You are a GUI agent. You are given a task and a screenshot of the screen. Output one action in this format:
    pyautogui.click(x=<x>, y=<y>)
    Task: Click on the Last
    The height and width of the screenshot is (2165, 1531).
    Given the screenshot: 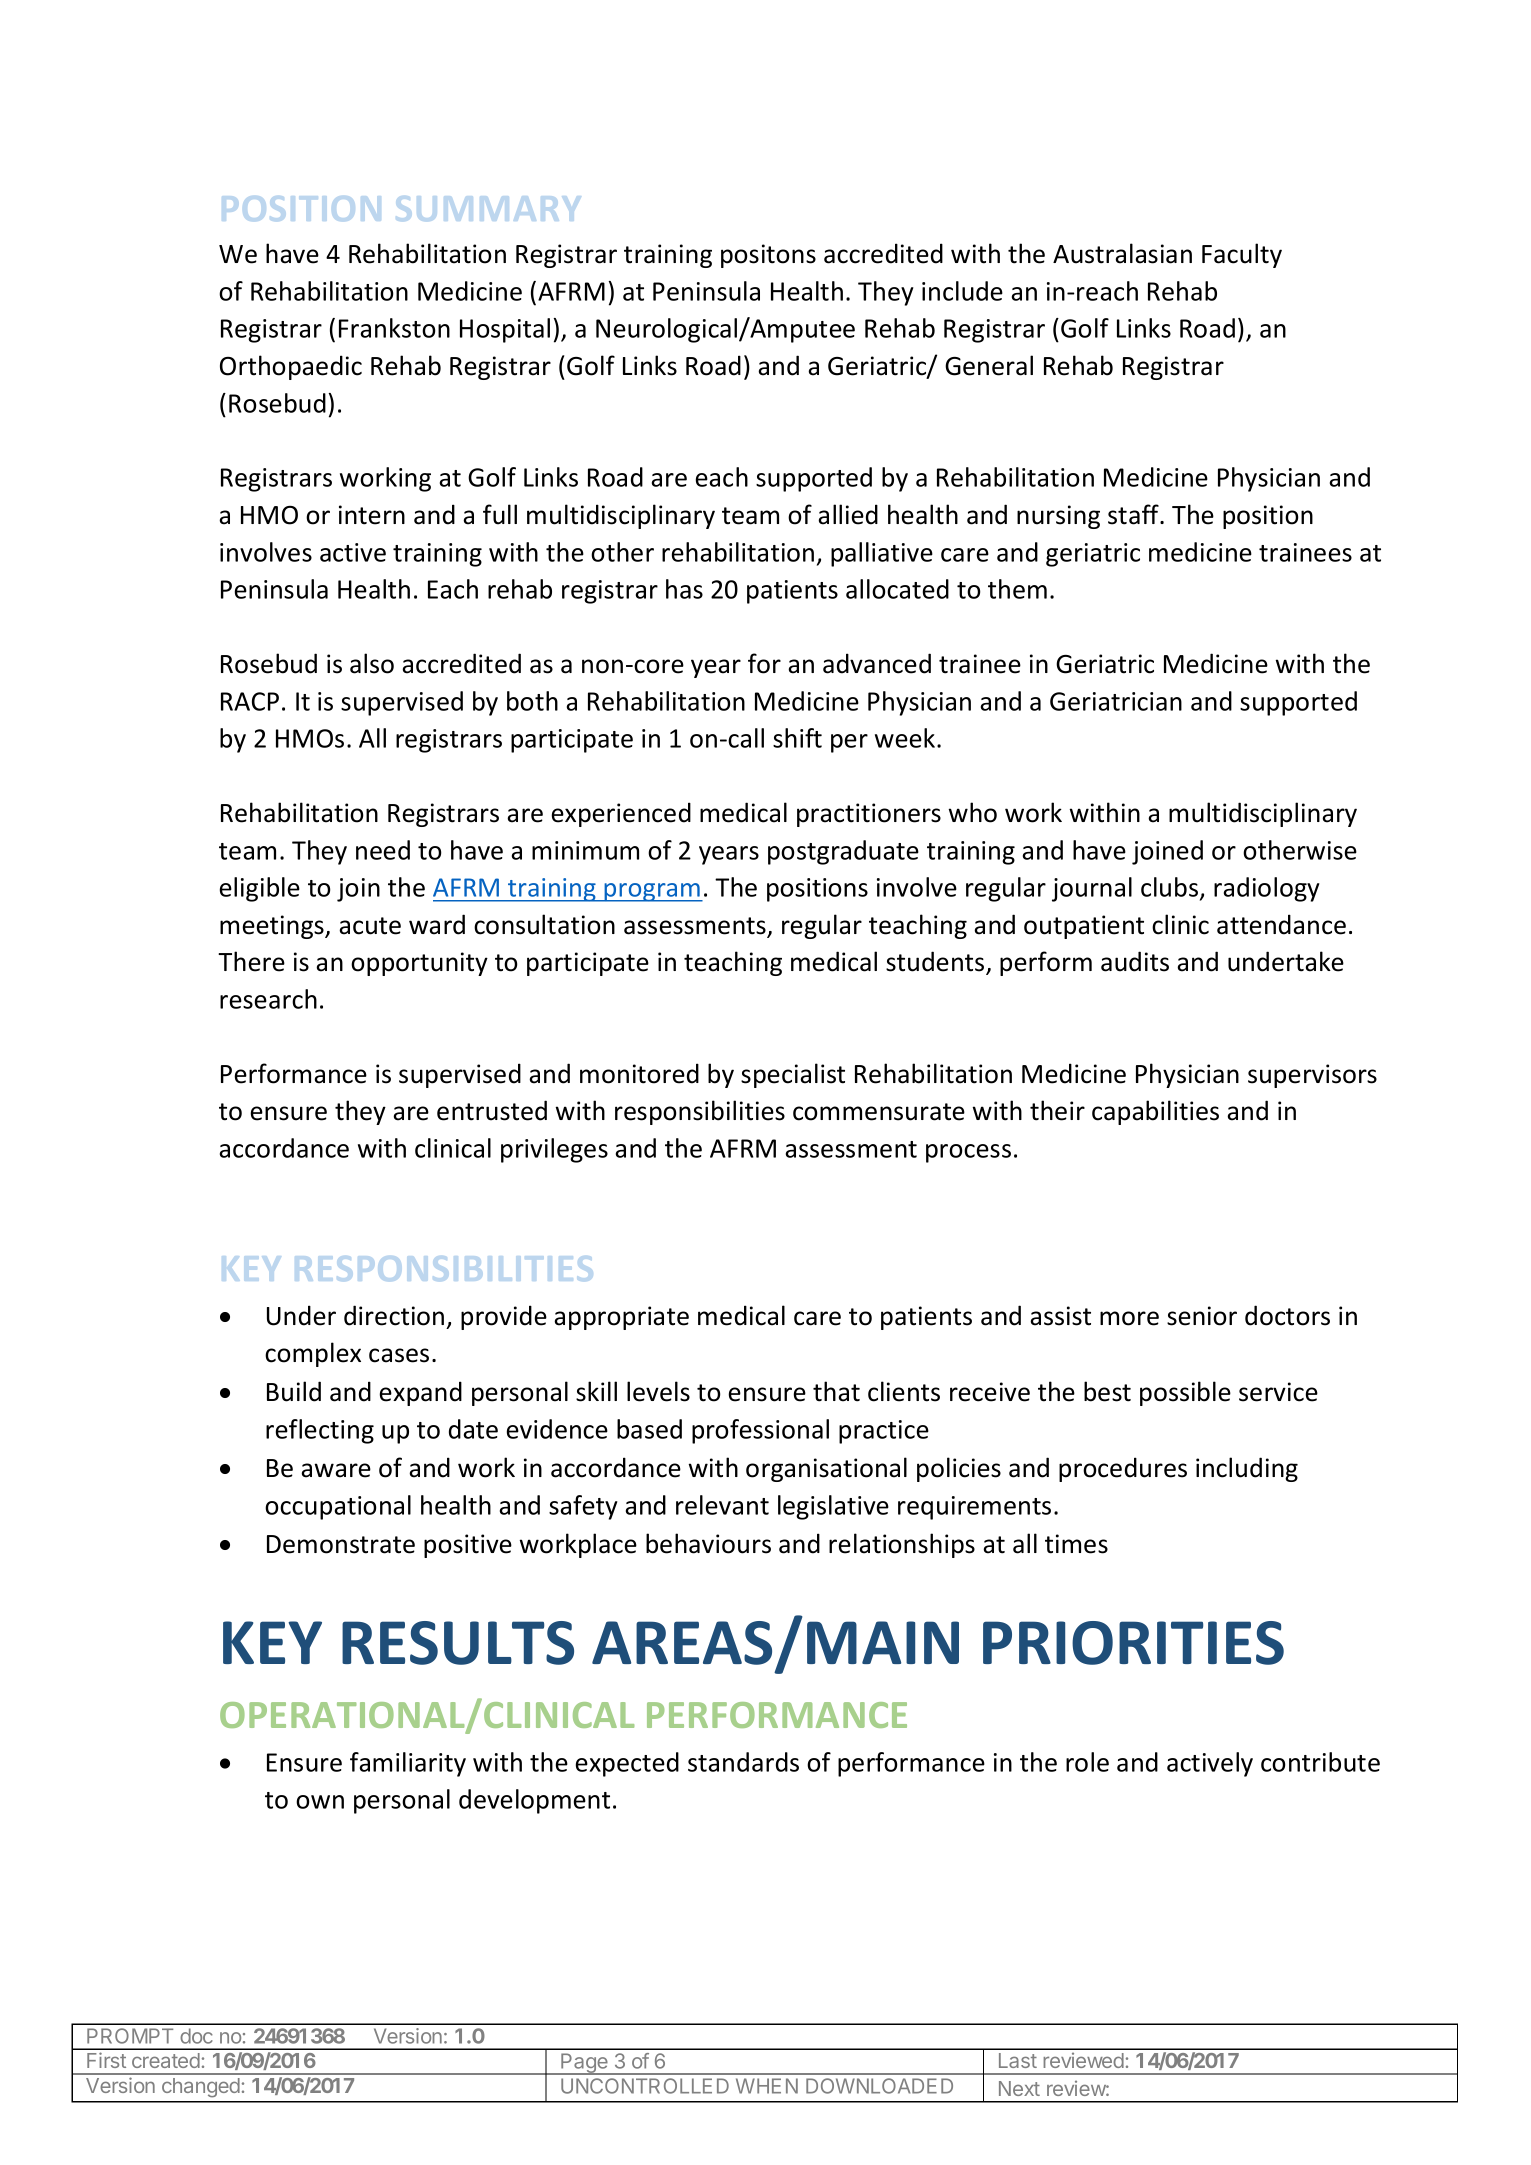 What is the action you would take?
    pyautogui.click(x=1018, y=2060)
